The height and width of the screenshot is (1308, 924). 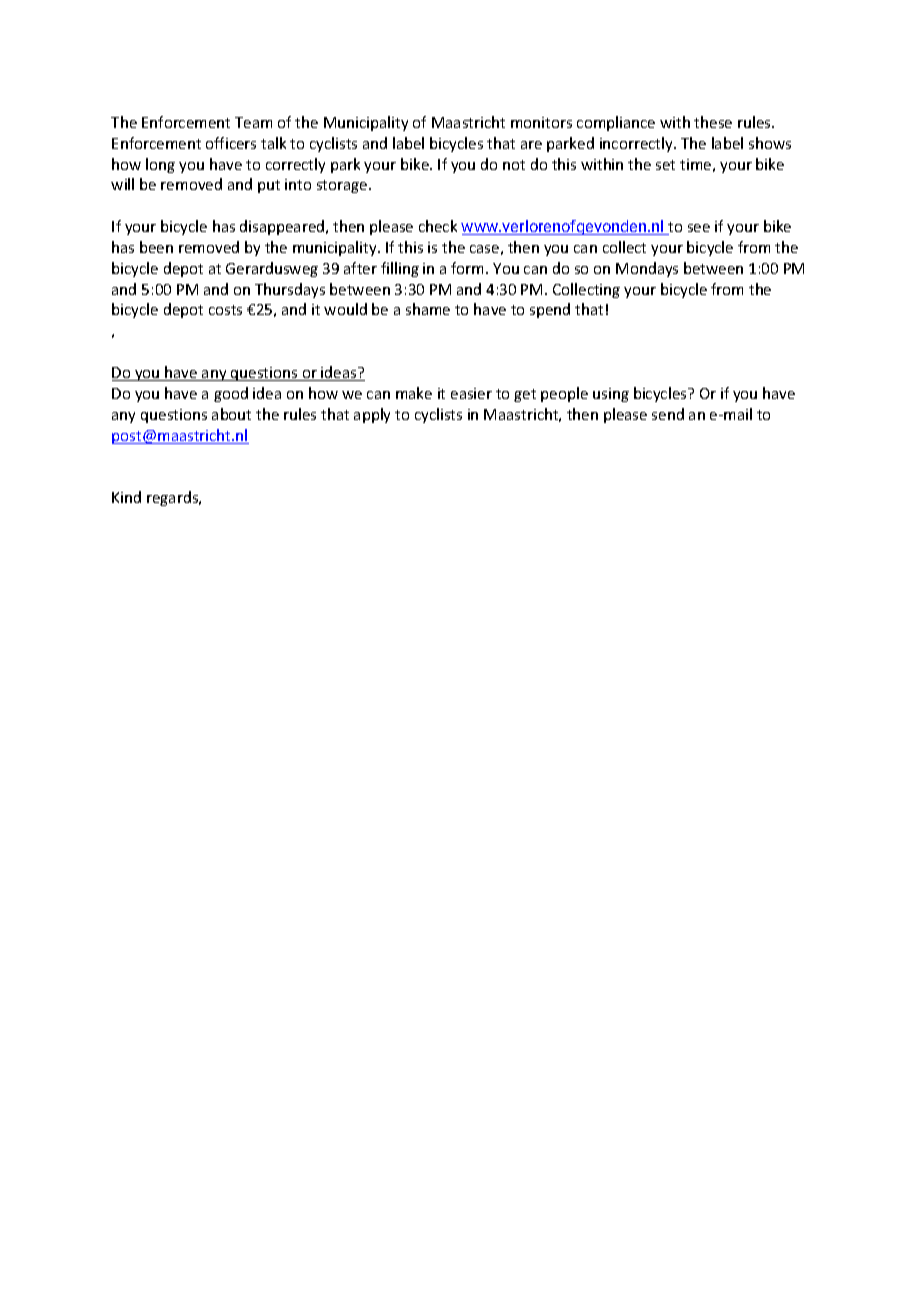 I want to click on shame, so click(x=428, y=309).
